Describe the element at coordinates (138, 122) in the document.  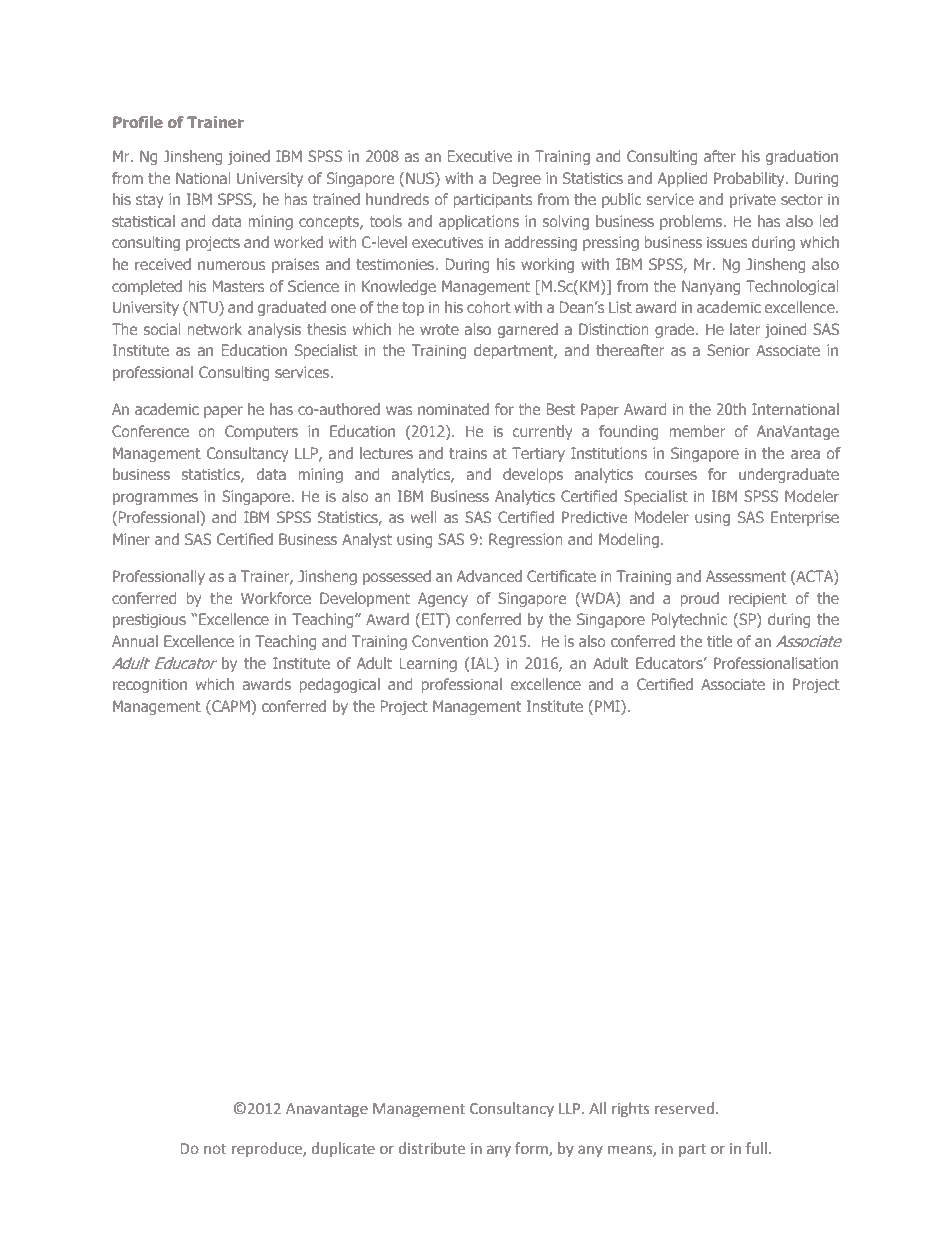
I see `Profile` at that location.
